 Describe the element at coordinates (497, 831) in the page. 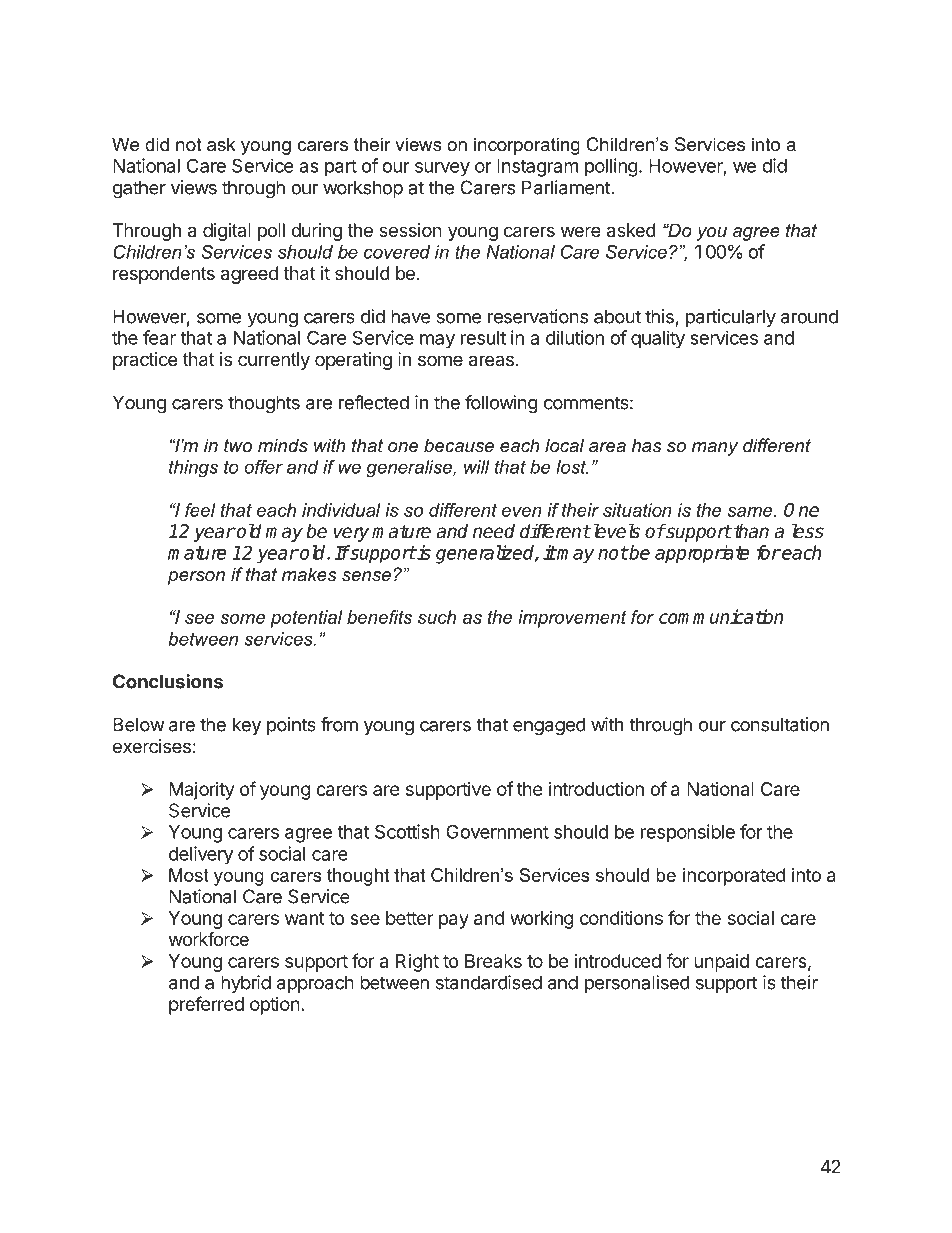

I see `Government` at that location.
